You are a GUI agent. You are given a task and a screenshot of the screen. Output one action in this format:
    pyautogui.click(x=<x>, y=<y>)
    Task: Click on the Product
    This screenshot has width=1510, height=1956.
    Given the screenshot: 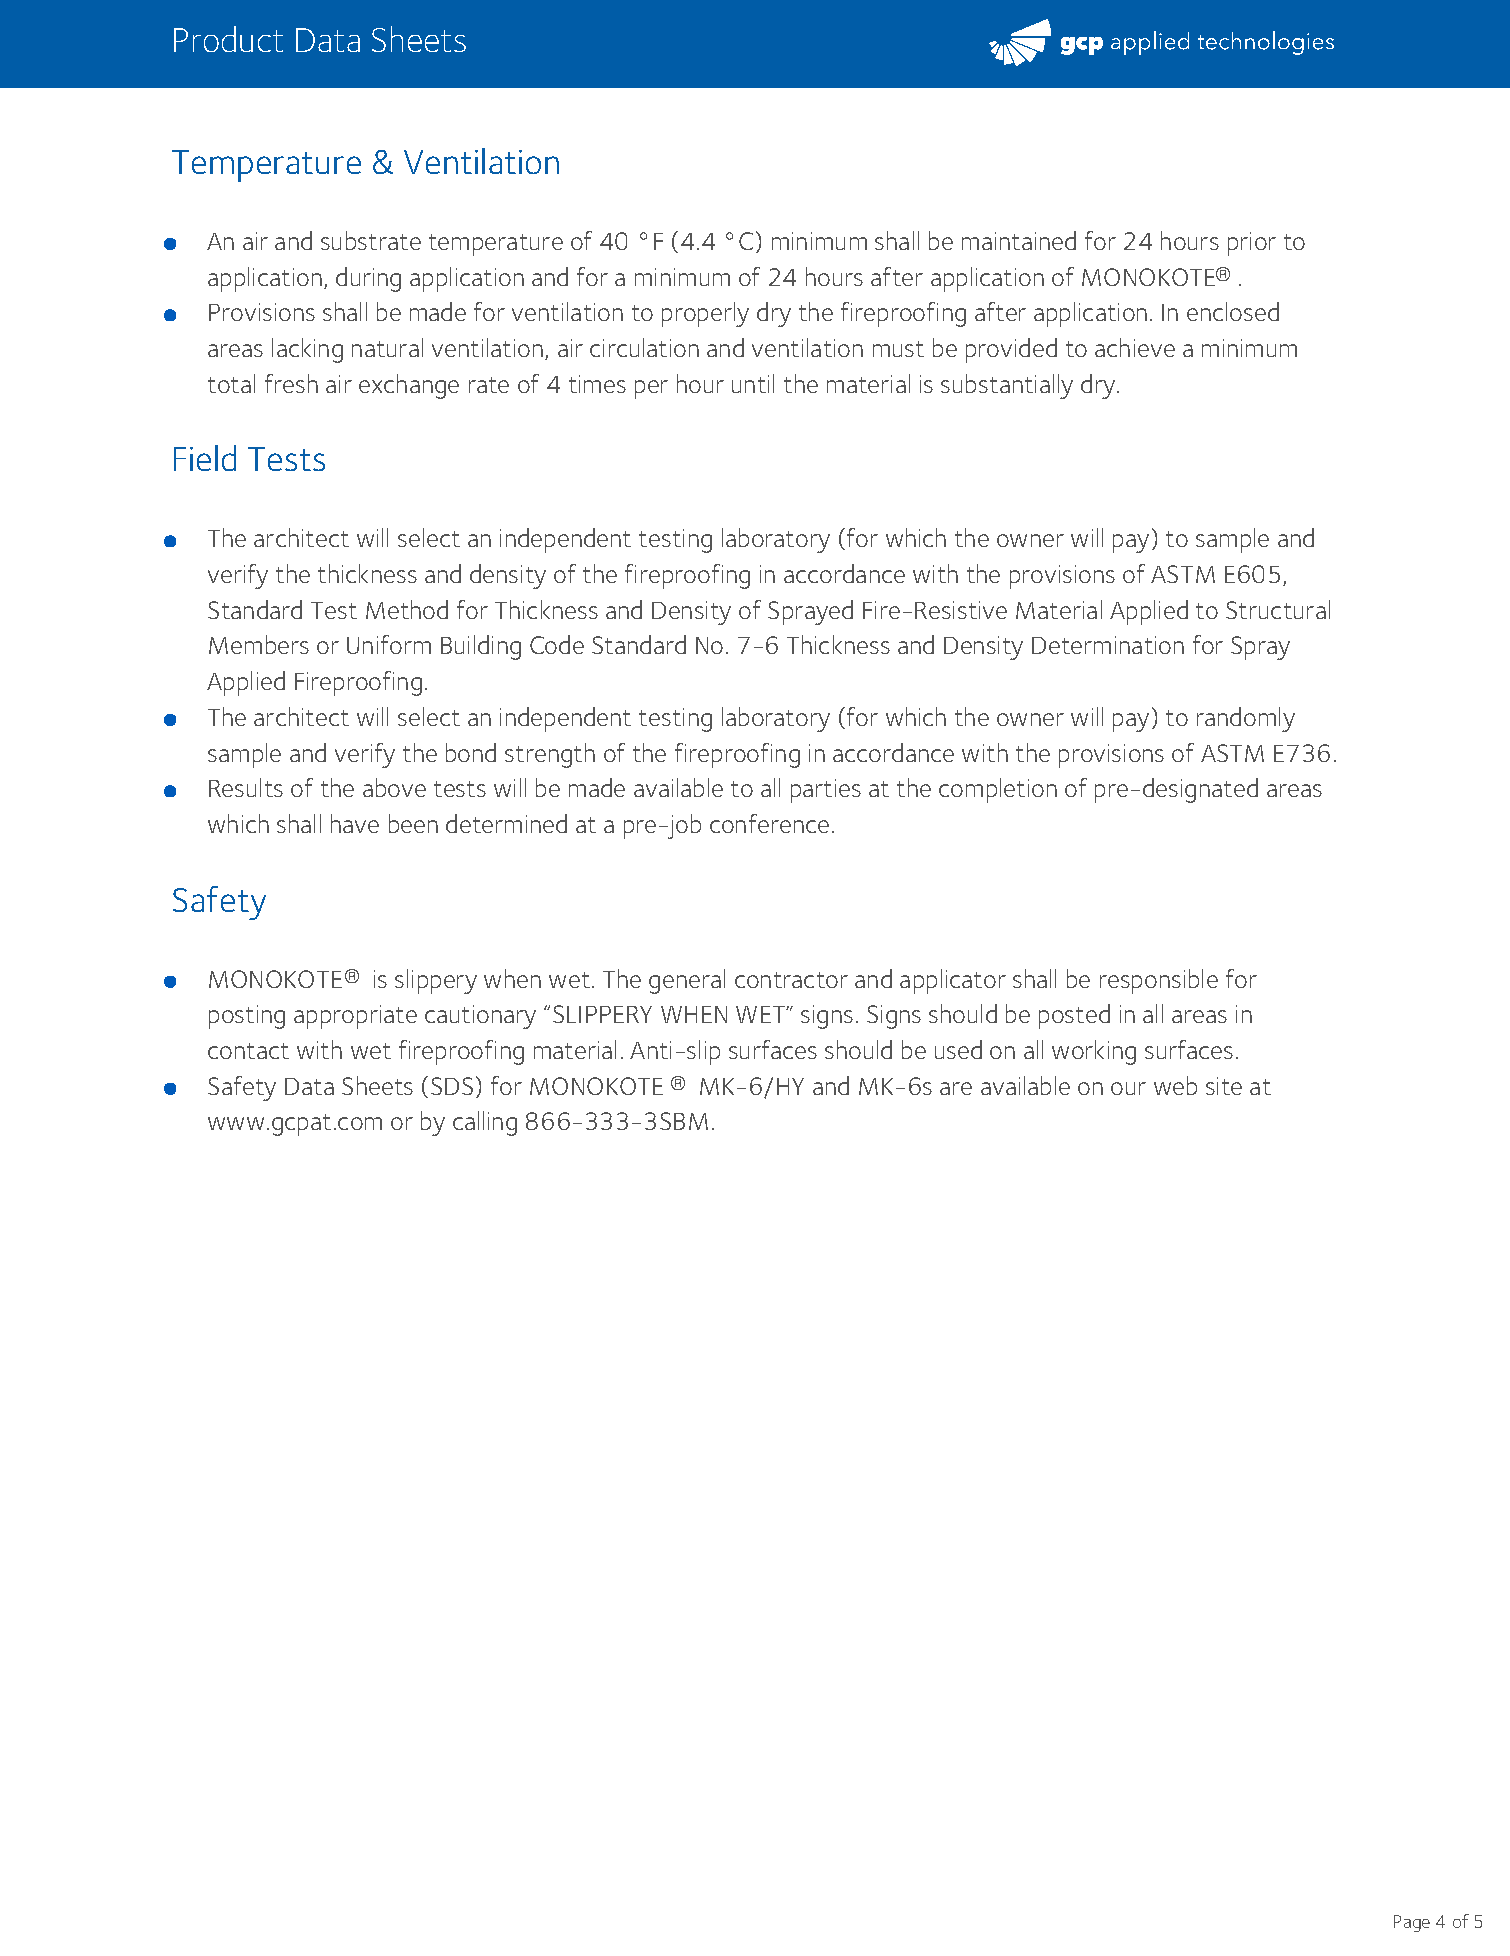 What is the action you would take?
    pyautogui.click(x=228, y=39)
